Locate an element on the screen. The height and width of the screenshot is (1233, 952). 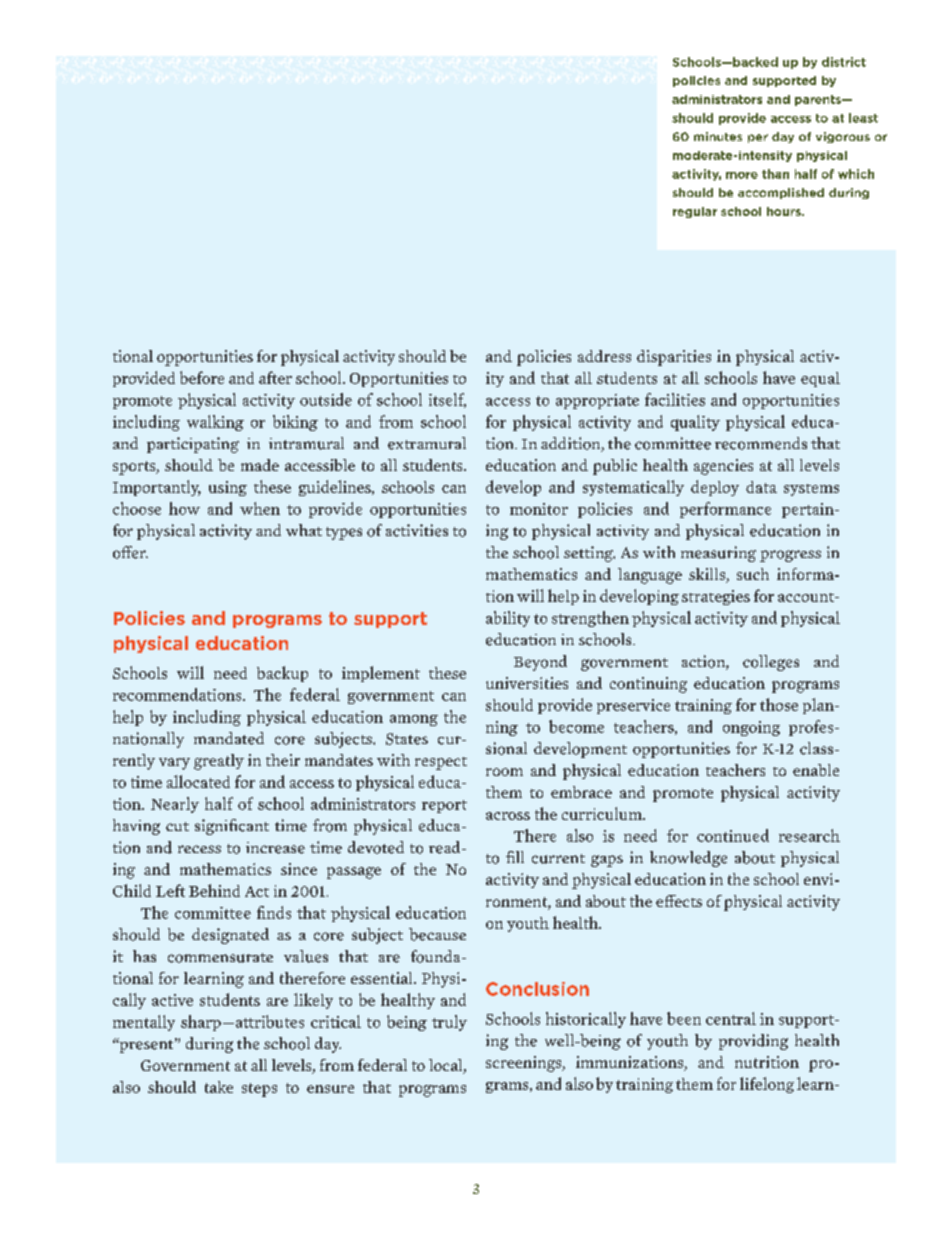
equal is located at coordinates (820, 379).
